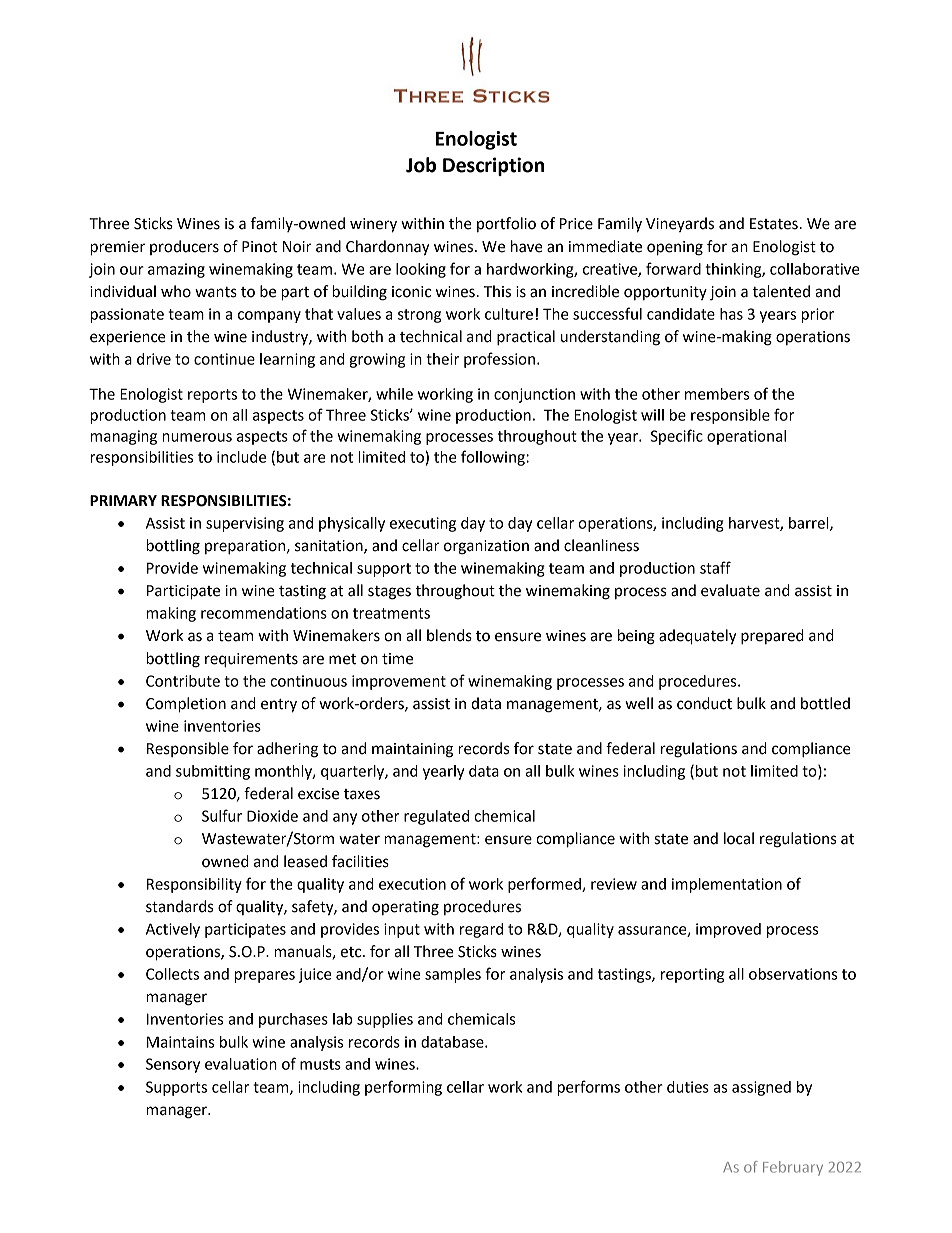  Describe the element at coordinates (403, 1088) in the page. I see `performing` at that location.
